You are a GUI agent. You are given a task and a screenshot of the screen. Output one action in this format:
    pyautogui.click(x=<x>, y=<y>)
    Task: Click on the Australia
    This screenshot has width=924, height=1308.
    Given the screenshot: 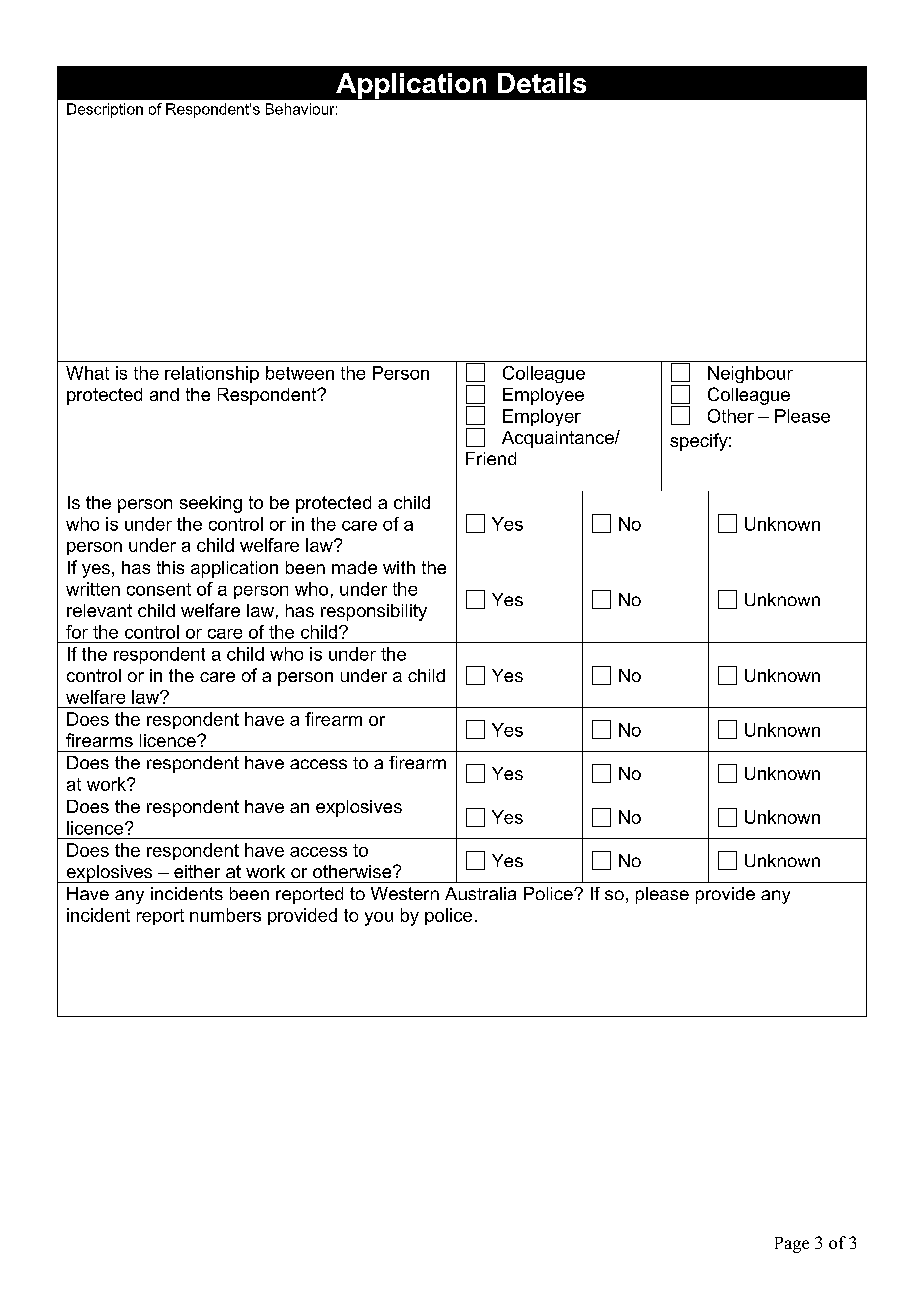 What is the action you would take?
    pyautogui.click(x=480, y=893)
